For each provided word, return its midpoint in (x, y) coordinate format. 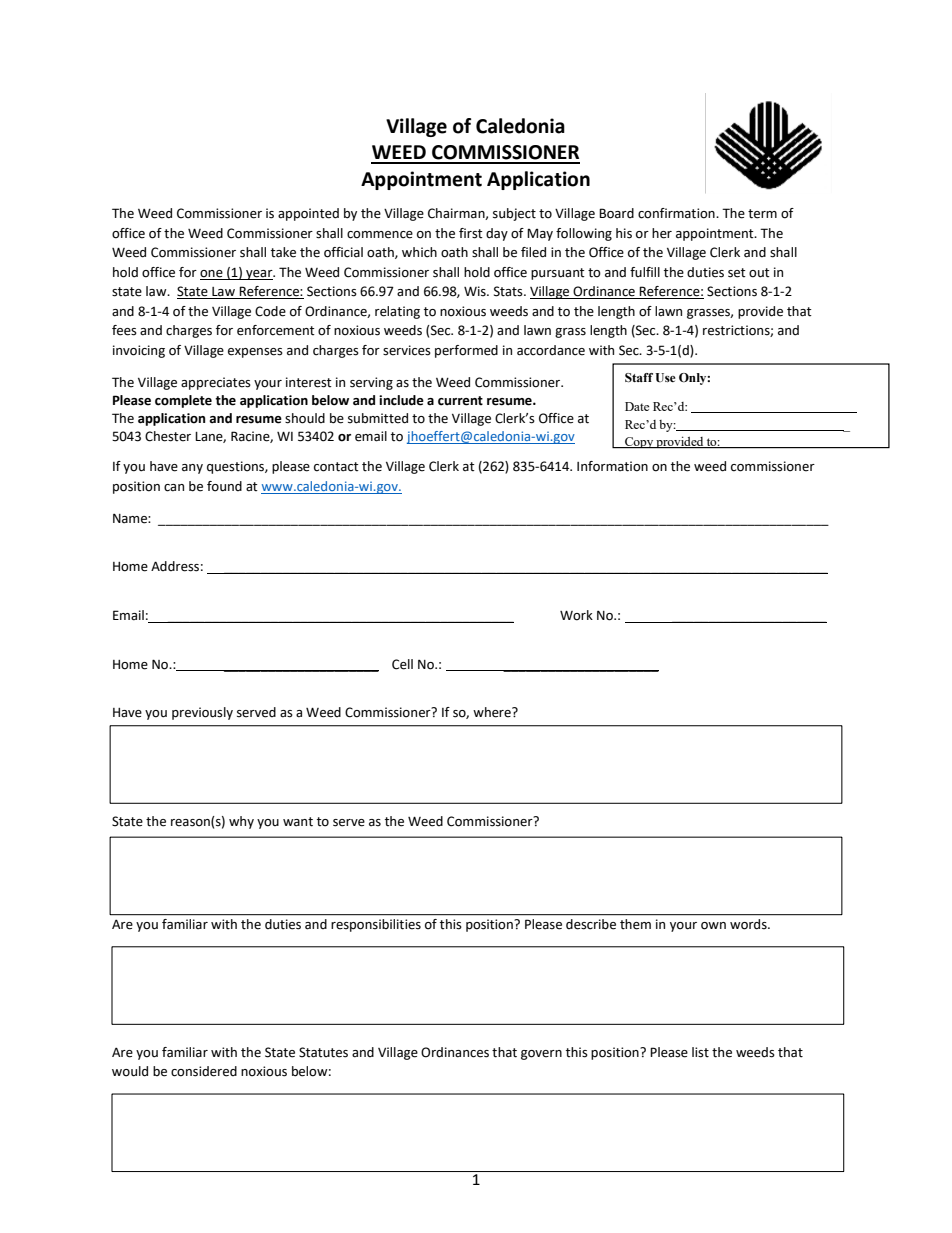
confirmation (677, 213)
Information (612, 466)
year (259, 275)
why (241, 822)
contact (336, 467)
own (713, 926)
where (493, 712)
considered (204, 1071)
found (224, 486)
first (471, 233)
